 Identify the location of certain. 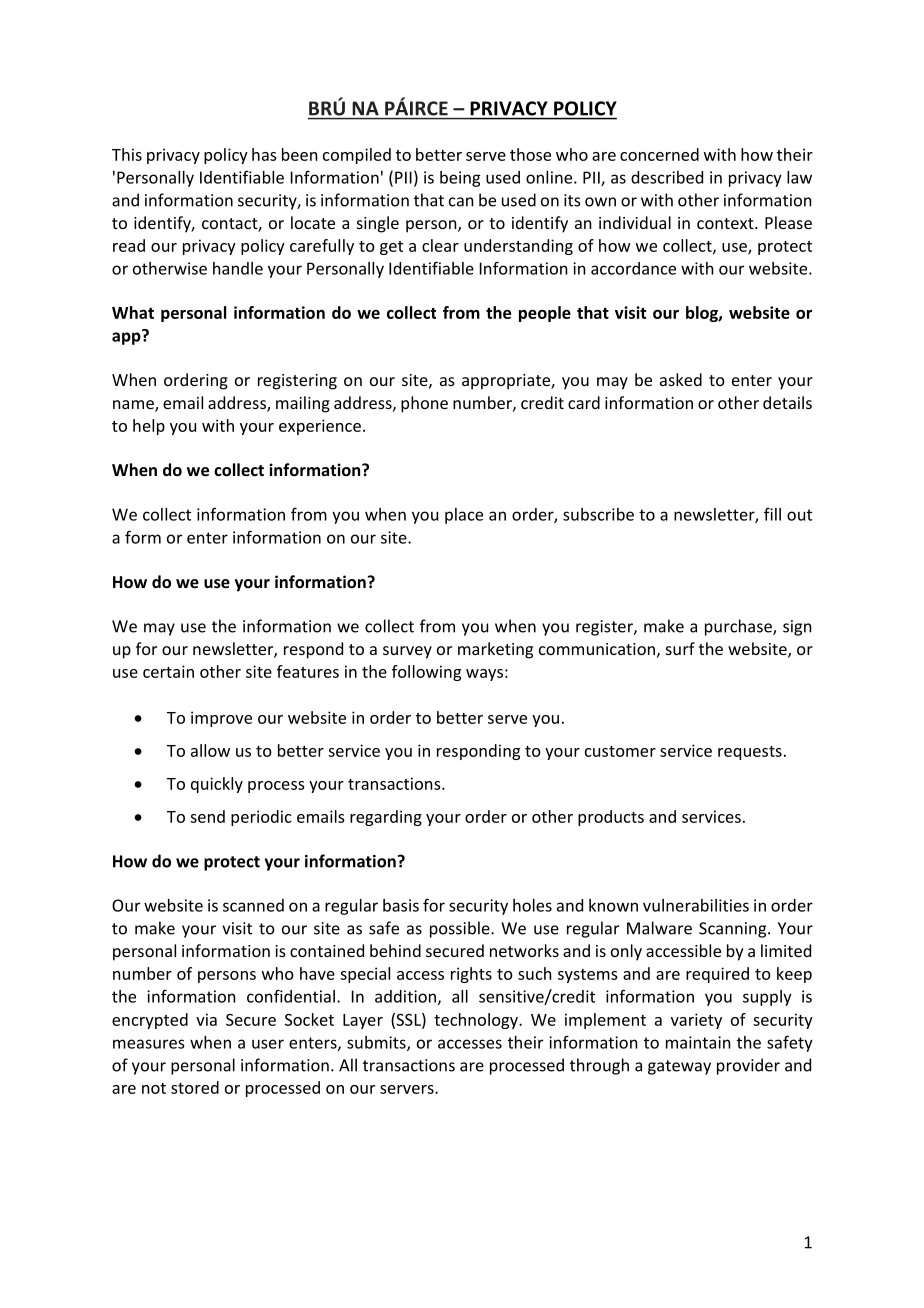
(168, 671).
